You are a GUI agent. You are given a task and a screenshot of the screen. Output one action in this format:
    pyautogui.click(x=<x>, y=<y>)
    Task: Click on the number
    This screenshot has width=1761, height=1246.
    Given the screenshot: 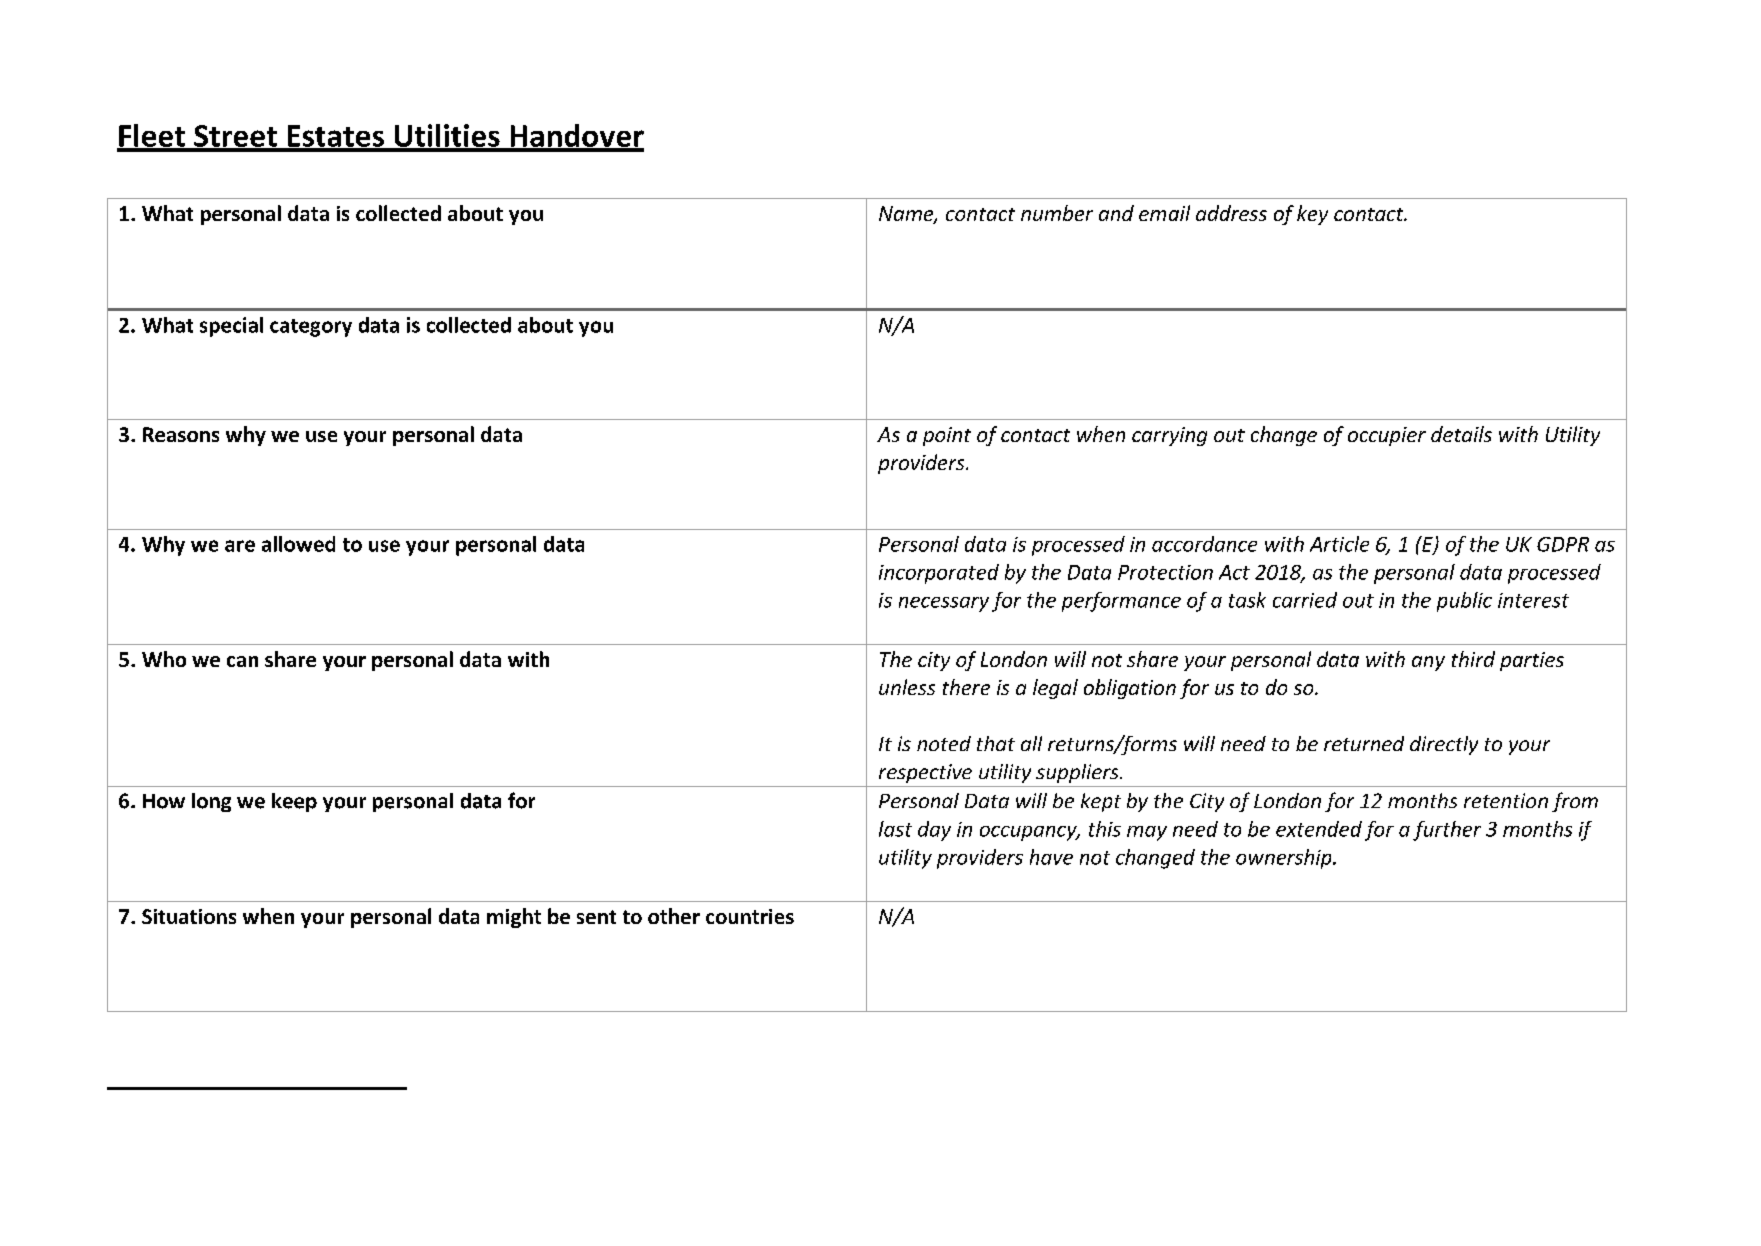 What is the action you would take?
    pyautogui.click(x=1057, y=213)
